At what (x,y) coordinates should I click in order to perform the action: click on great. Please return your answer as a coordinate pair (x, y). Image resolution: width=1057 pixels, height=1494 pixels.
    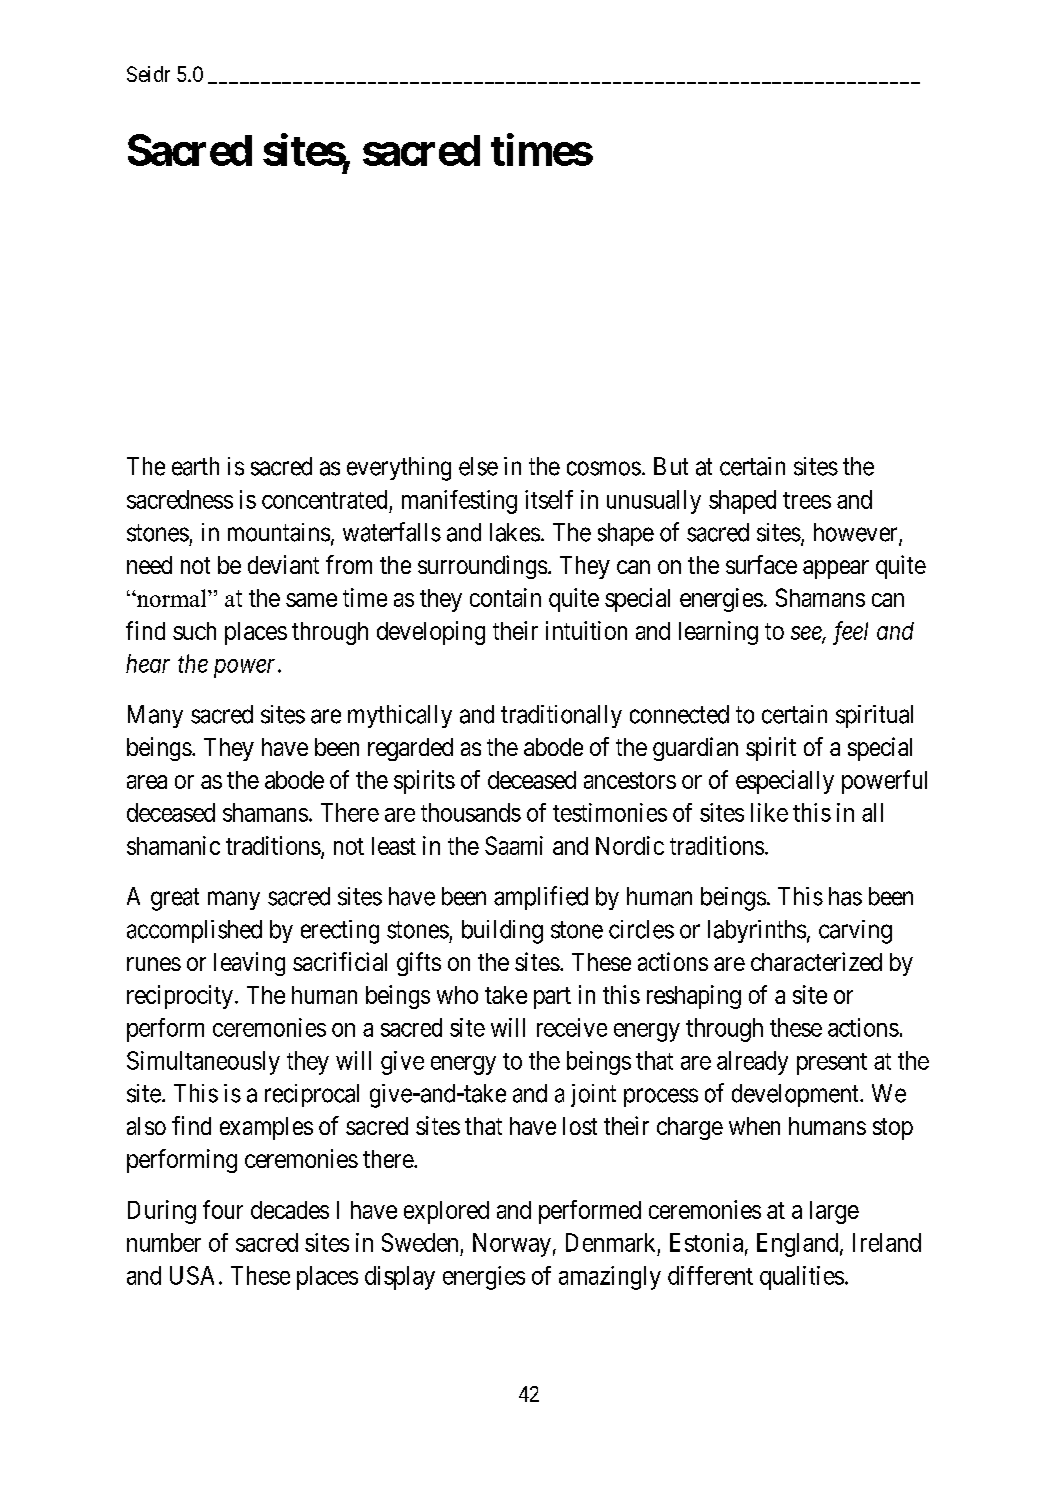
    Looking at the image, I should click on (175, 899).
